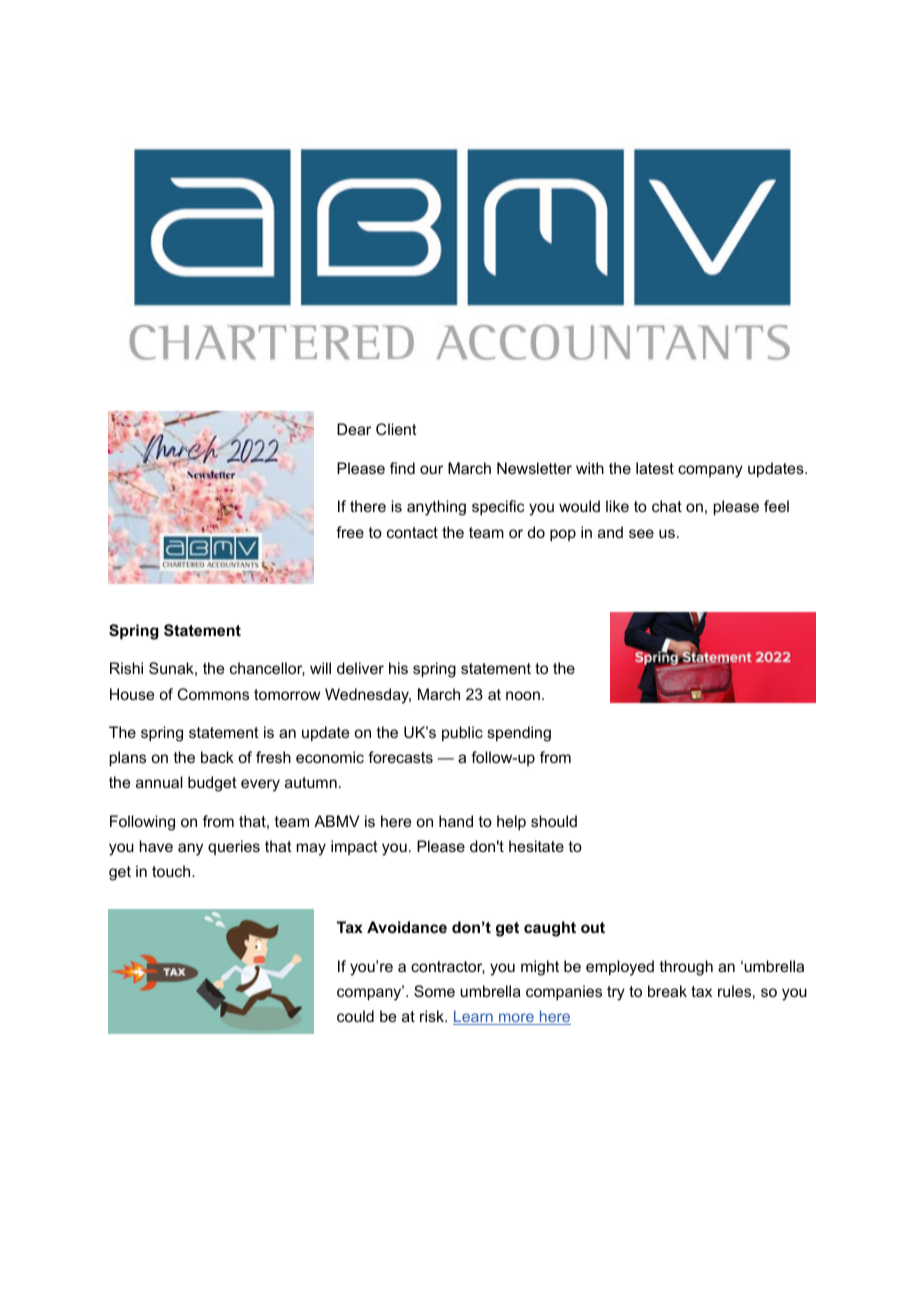 The height and width of the screenshot is (1308, 924). I want to click on see, so click(641, 533).
